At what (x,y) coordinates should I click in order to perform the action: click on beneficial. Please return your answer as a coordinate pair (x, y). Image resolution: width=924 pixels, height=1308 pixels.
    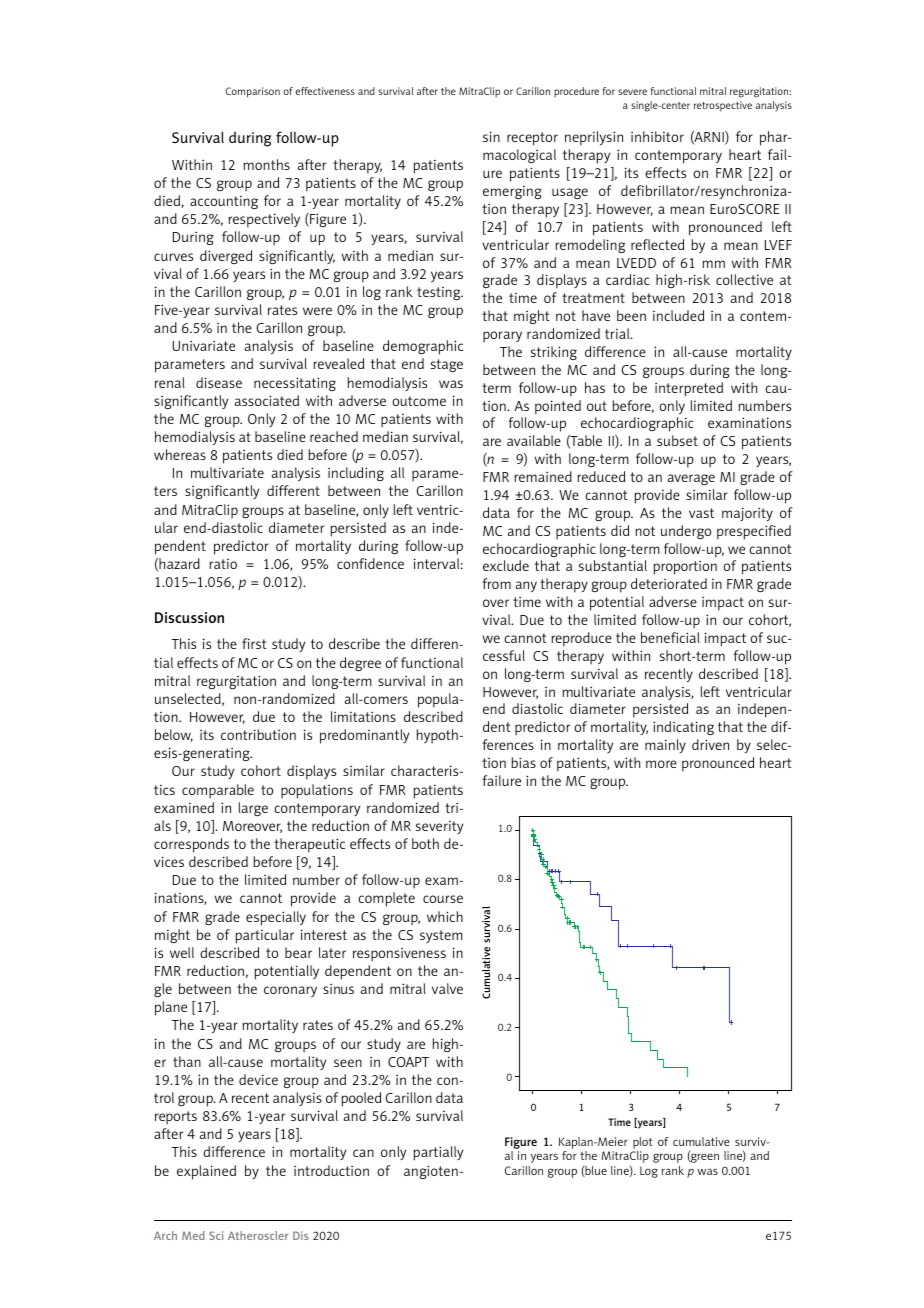
    Looking at the image, I should click on (670, 637).
